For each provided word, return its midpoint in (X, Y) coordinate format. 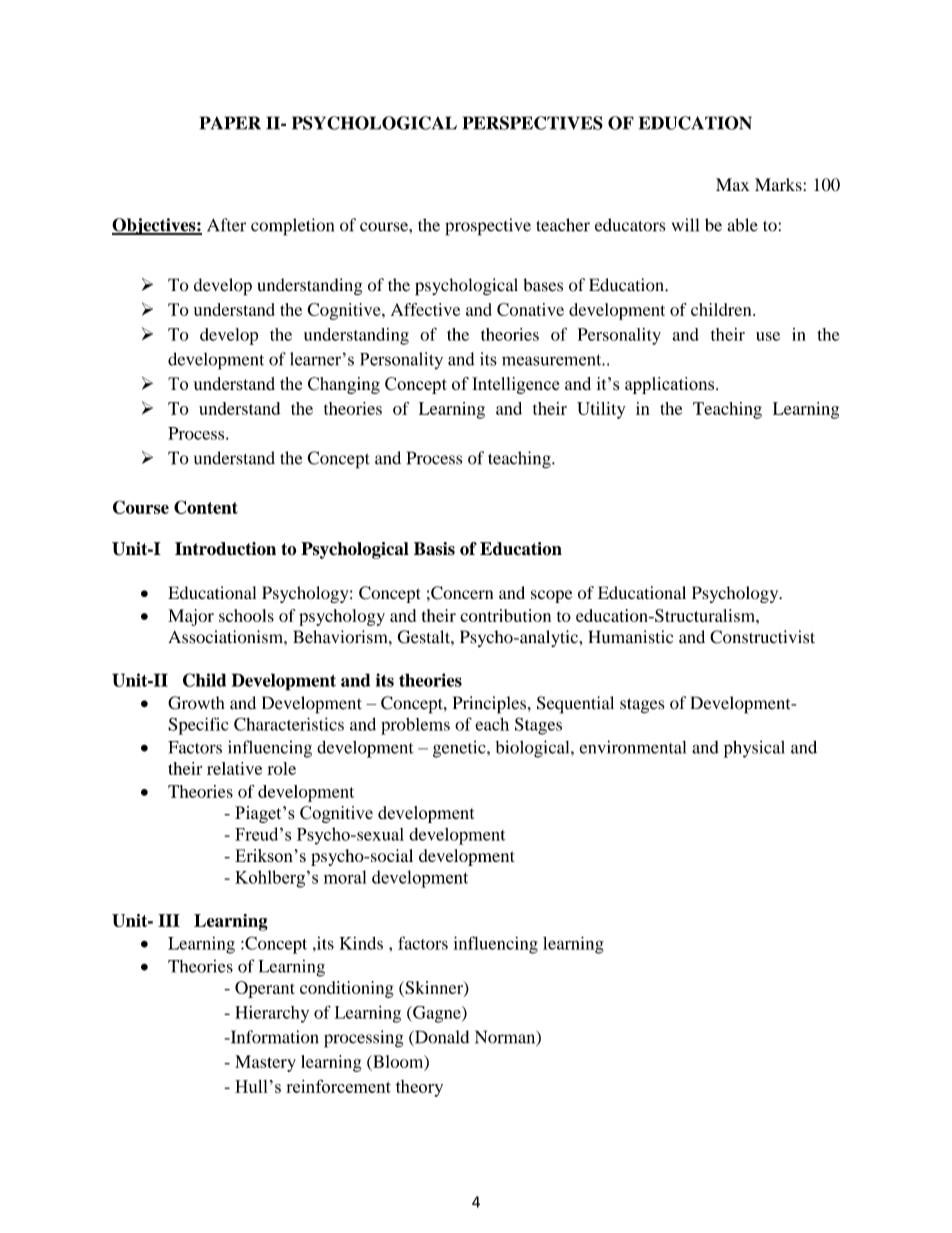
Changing (344, 385)
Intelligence (515, 385)
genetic (460, 749)
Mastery (265, 1063)
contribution (505, 615)
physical (754, 749)
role (281, 768)
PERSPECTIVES (533, 123)
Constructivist (762, 637)
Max (732, 184)
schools (246, 615)
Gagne (437, 1014)
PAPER (230, 123)
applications (671, 385)
